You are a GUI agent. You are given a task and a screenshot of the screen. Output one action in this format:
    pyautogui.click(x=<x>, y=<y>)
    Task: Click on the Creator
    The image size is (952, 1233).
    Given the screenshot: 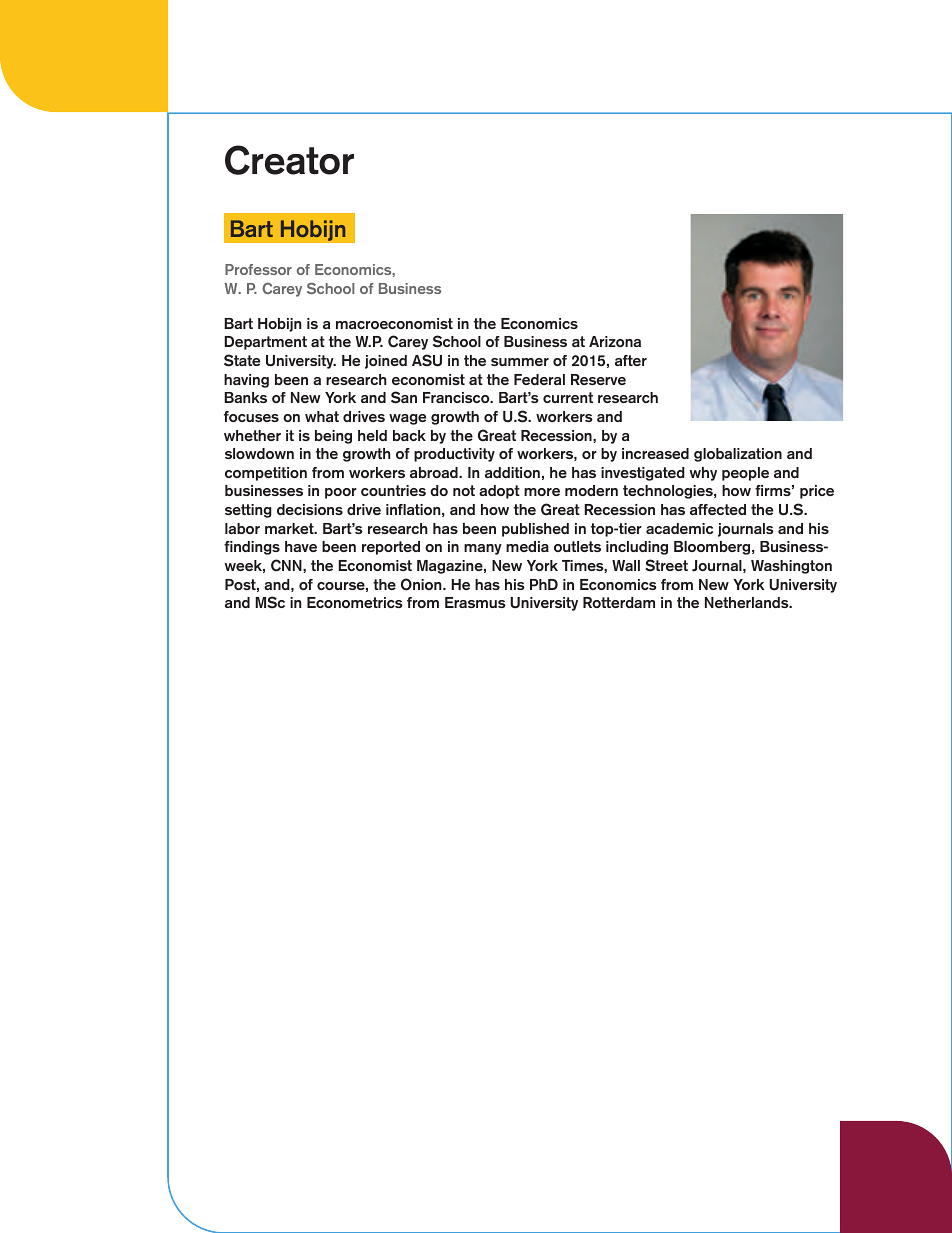 What is the action you would take?
    pyautogui.click(x=289, y=160)
